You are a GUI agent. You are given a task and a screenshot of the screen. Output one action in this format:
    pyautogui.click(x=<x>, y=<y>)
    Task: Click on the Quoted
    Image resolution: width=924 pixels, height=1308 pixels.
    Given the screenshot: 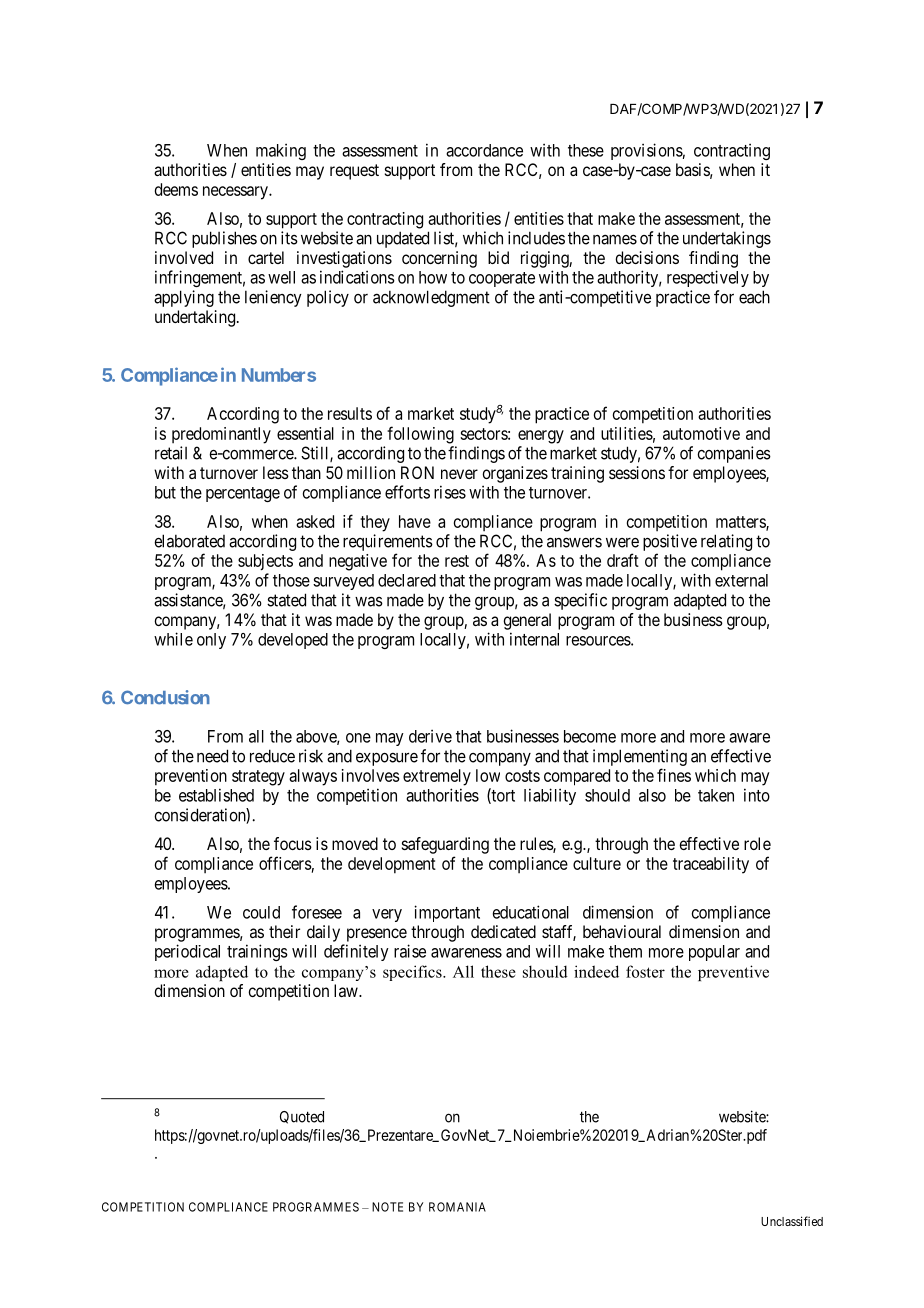 What is the action you would take?
    pyautogui.click(x=302, y=1117)
